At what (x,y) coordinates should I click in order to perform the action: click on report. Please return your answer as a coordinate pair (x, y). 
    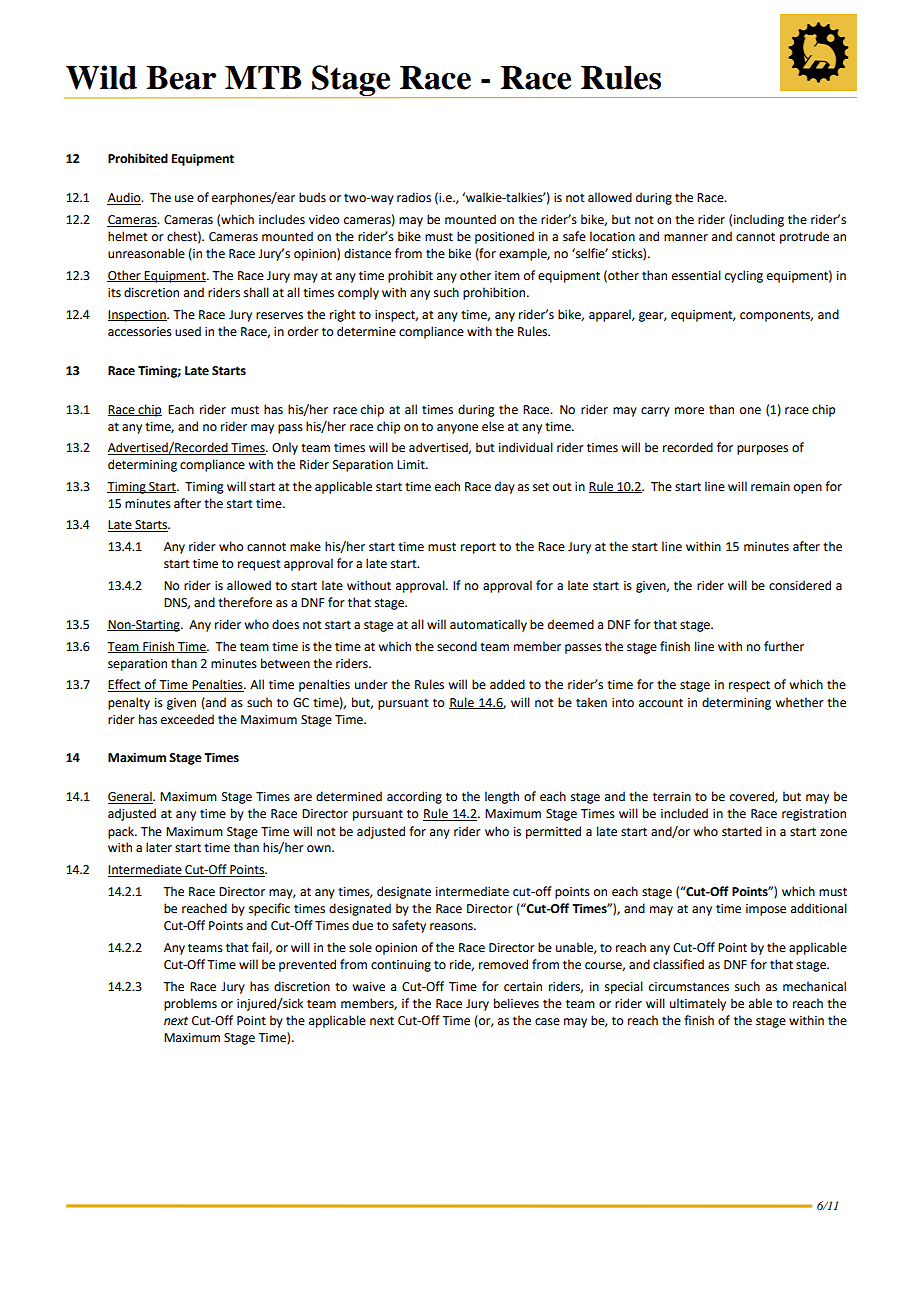
    Looking at the image, I should click on (478, 548).
